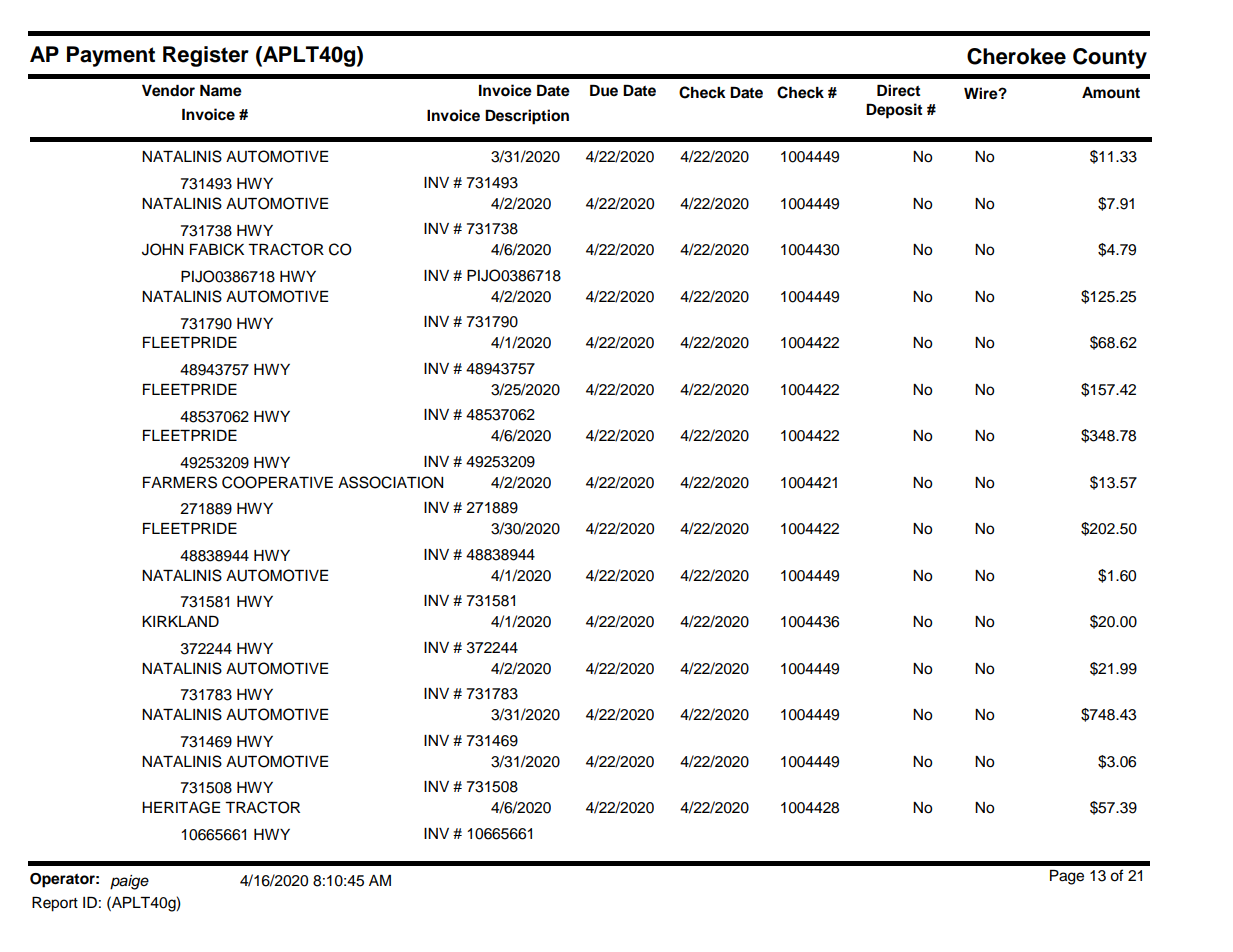  Describe the element at coordinates (604, 90) in the image. I see `Due` at that location.
